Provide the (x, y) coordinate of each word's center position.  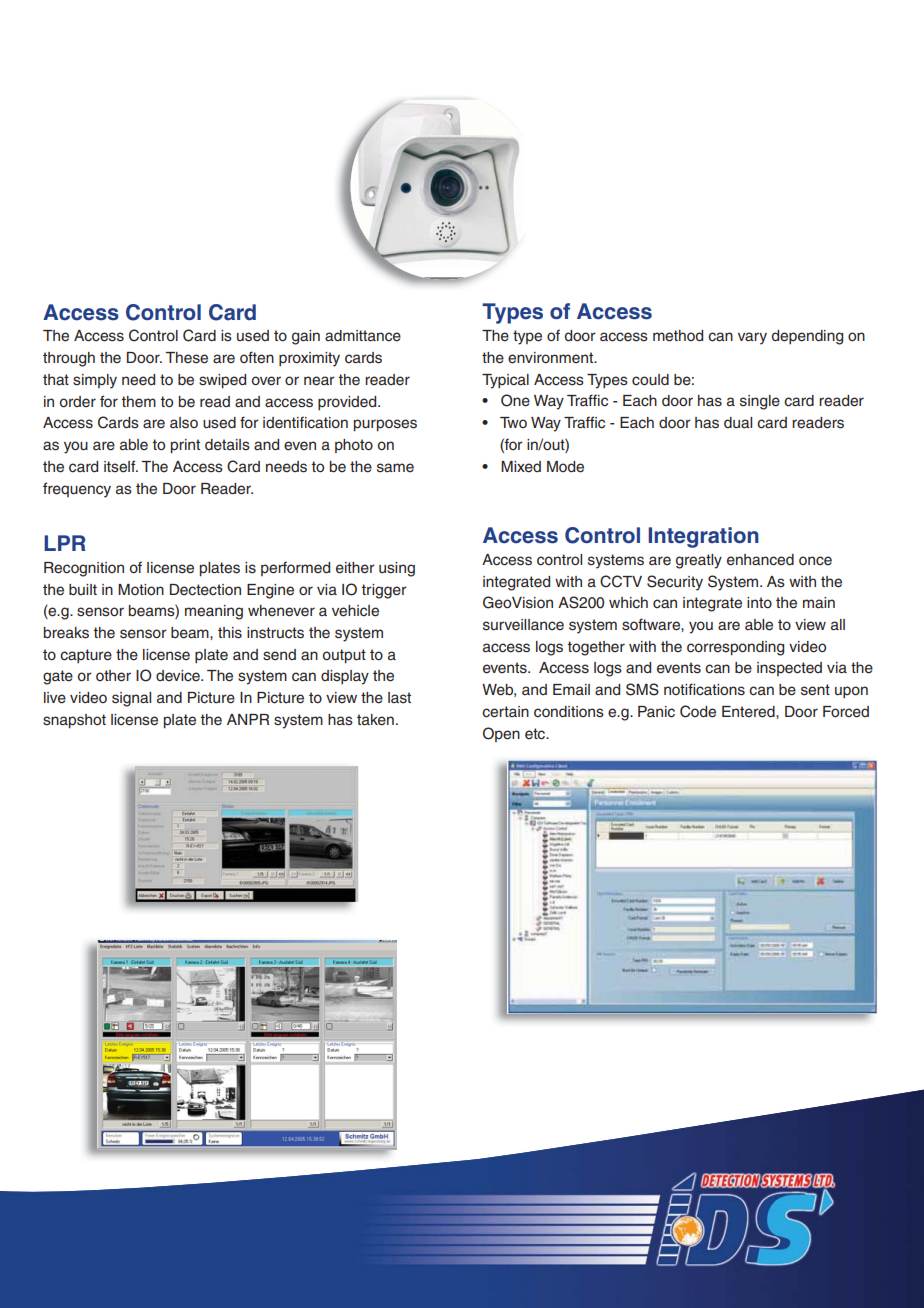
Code (698, 711)
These (186, 358)
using (397, 569)
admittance (363, 336)
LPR (65, 543)
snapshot (74, 721)
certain (505, 712)
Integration (704, 537)
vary (752, 338)
